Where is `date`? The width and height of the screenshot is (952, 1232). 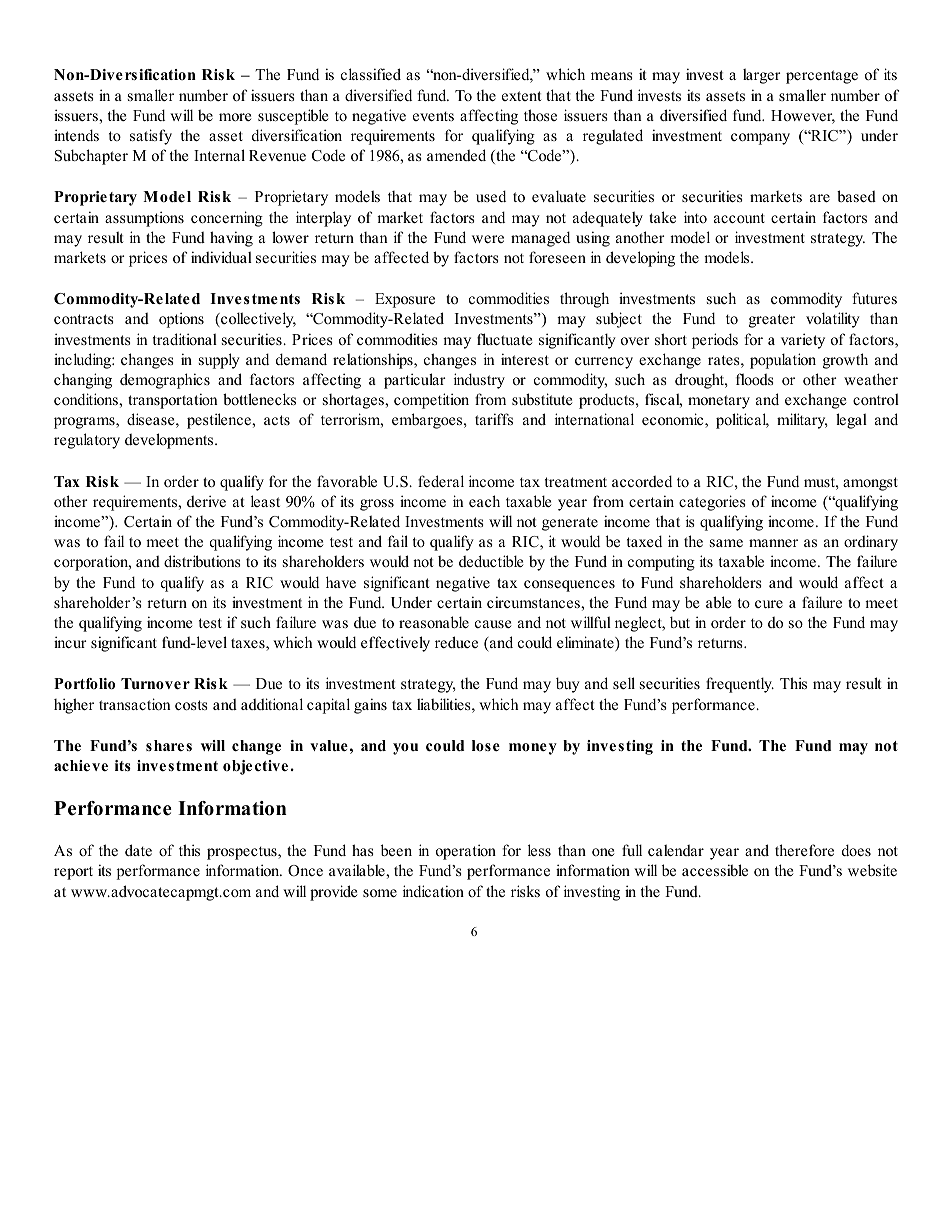 date is located at coordinates (138, 850).
